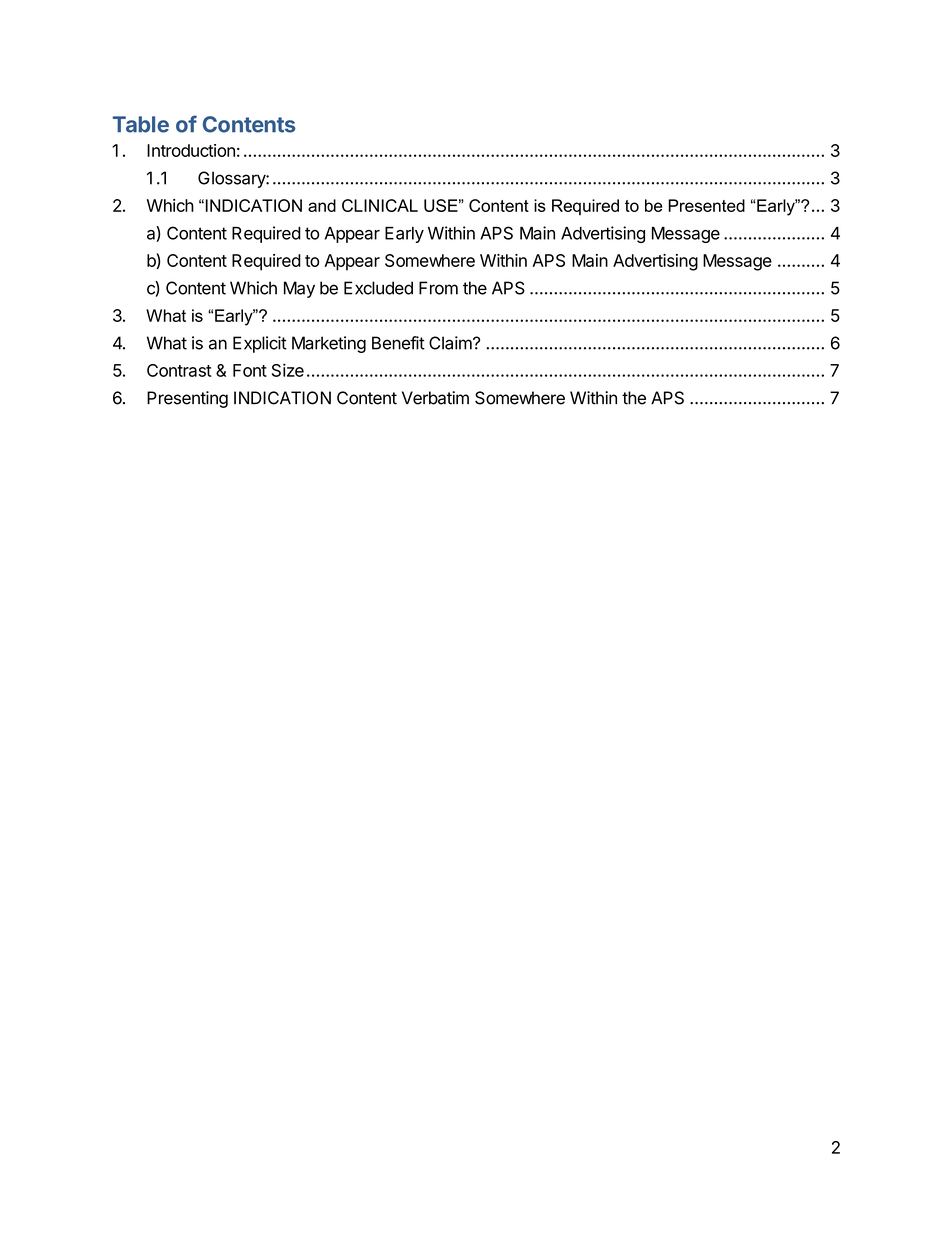  I want to click on Verbatim, so click(435, 398).
